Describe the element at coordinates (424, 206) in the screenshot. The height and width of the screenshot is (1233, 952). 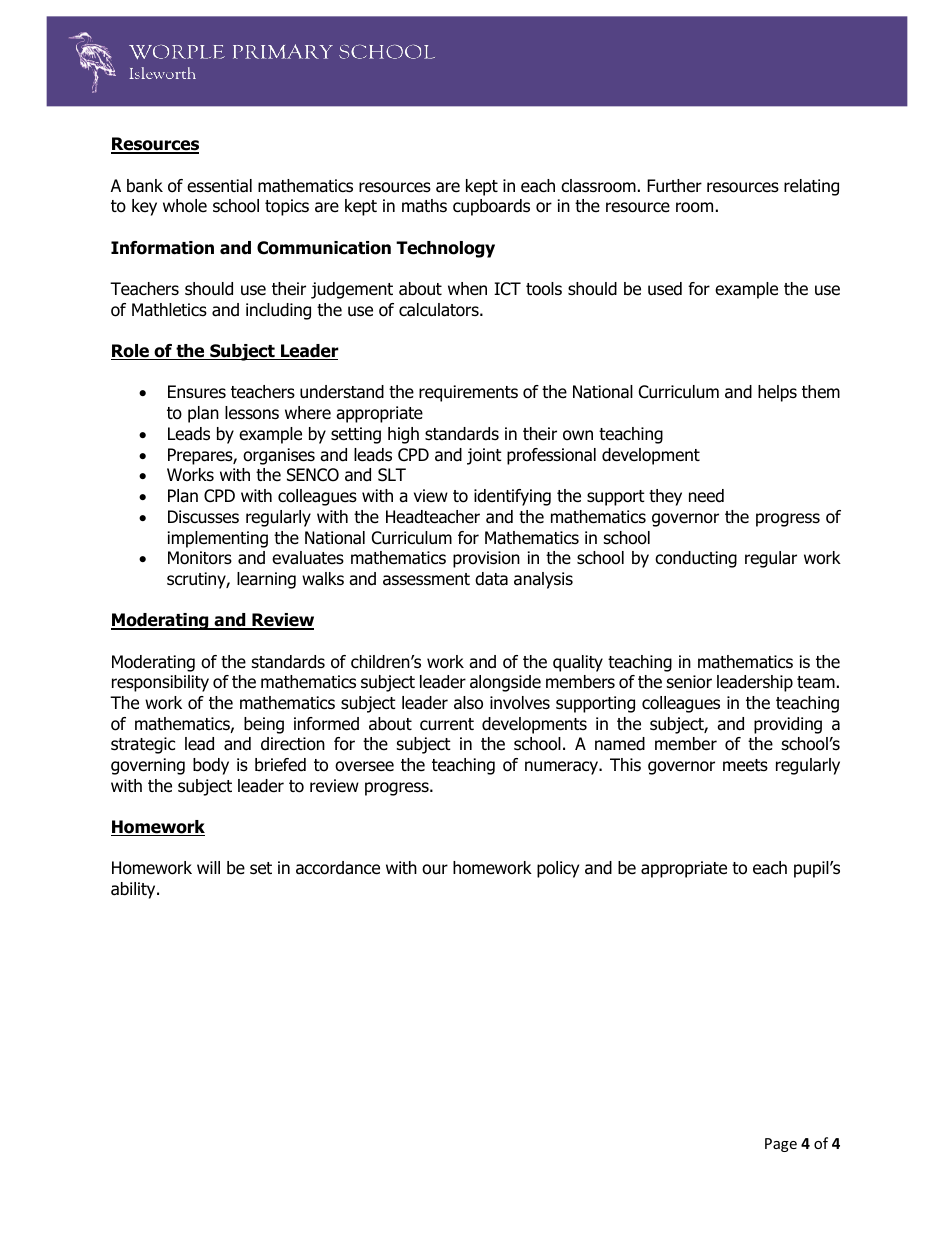
I see `maths` at that location.
